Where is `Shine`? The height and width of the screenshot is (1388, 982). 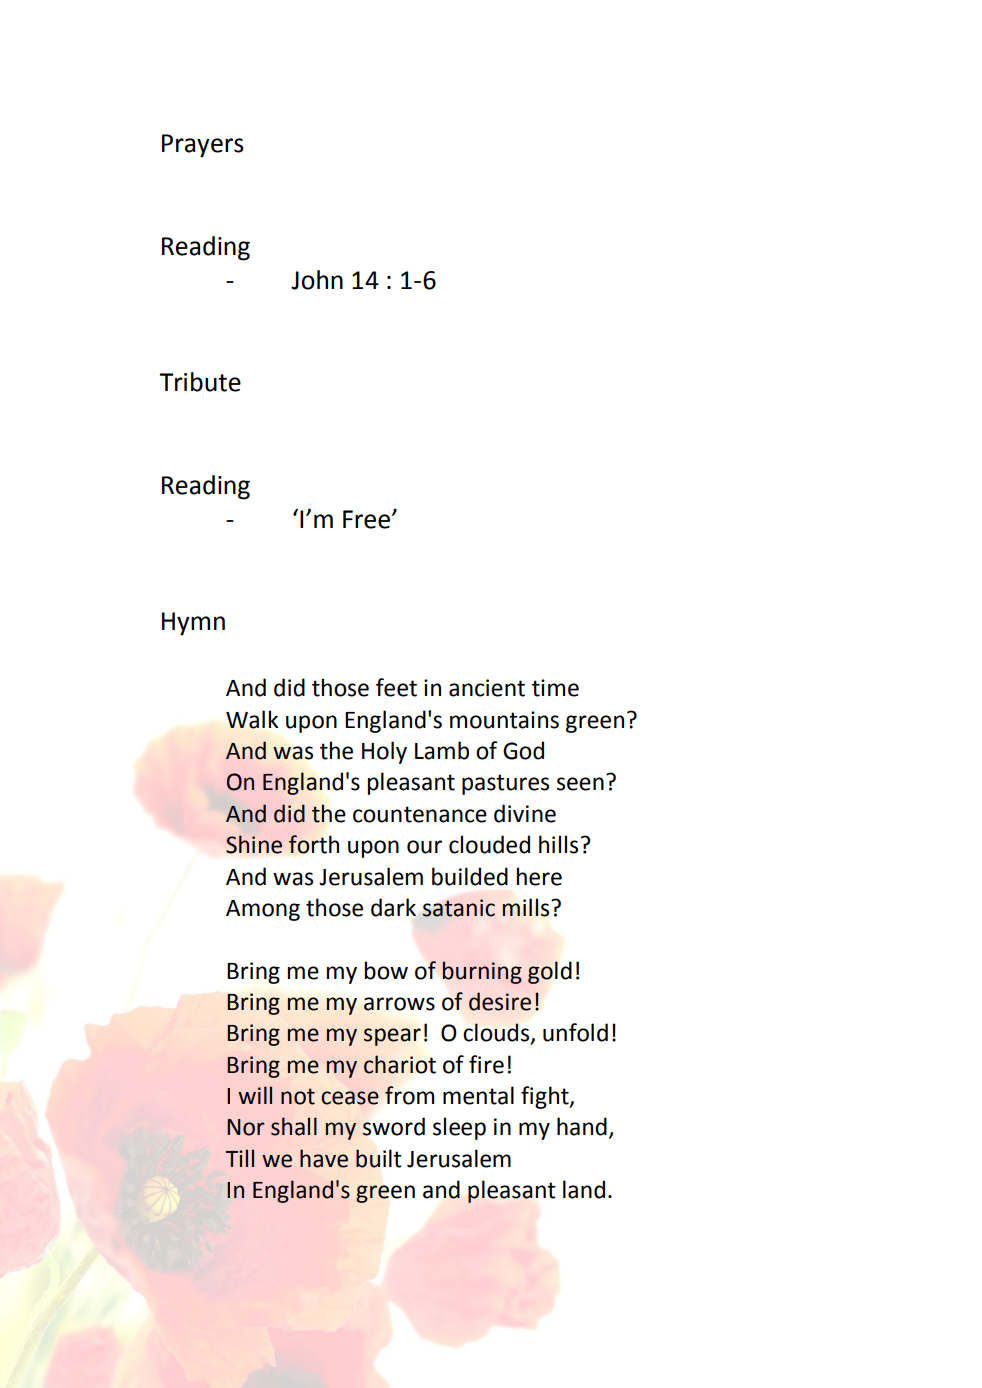 Shine is located at coordinates (254, 844).
